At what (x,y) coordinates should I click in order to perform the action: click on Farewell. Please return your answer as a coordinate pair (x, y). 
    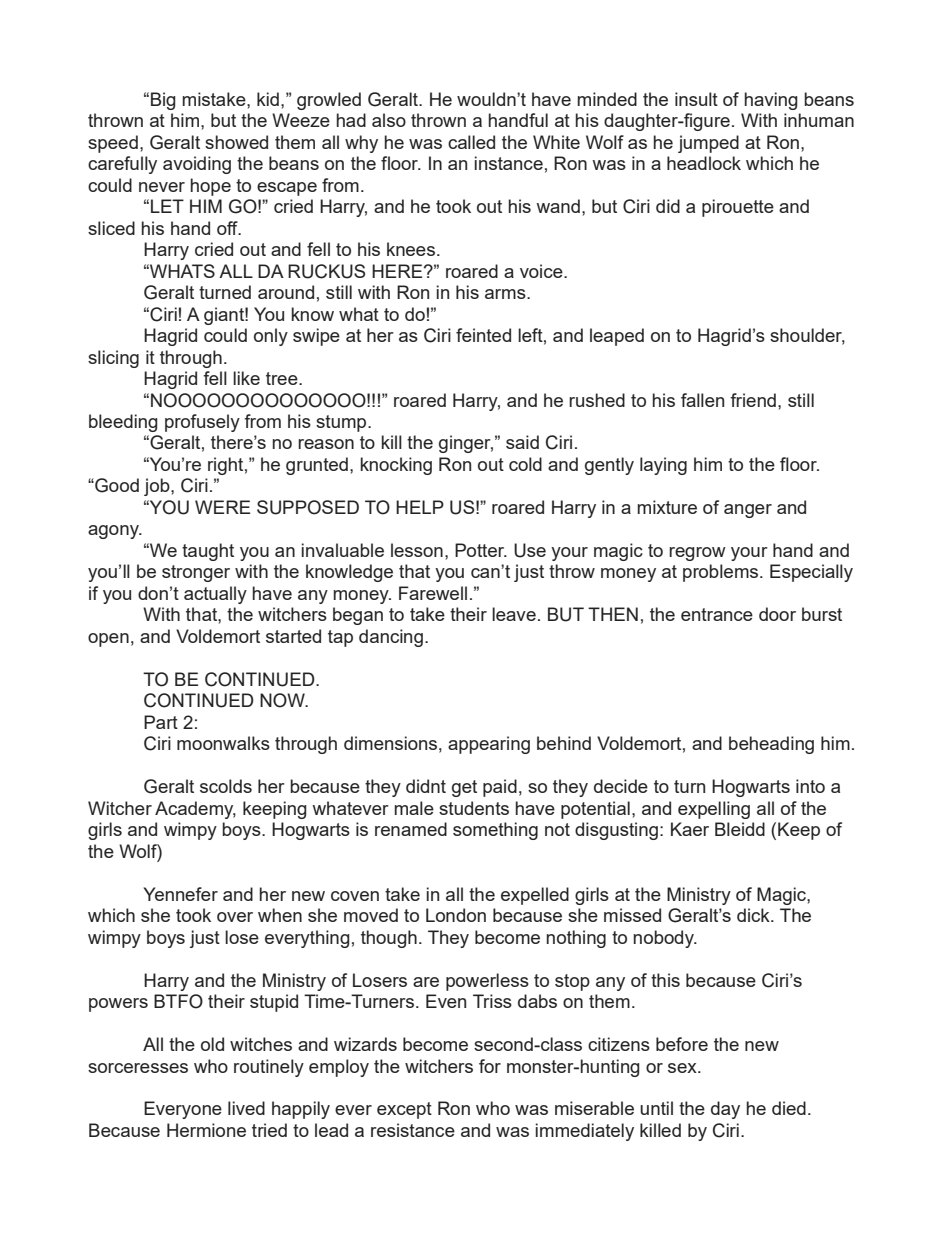
    Looking at the image, I should click on (433, 593).
